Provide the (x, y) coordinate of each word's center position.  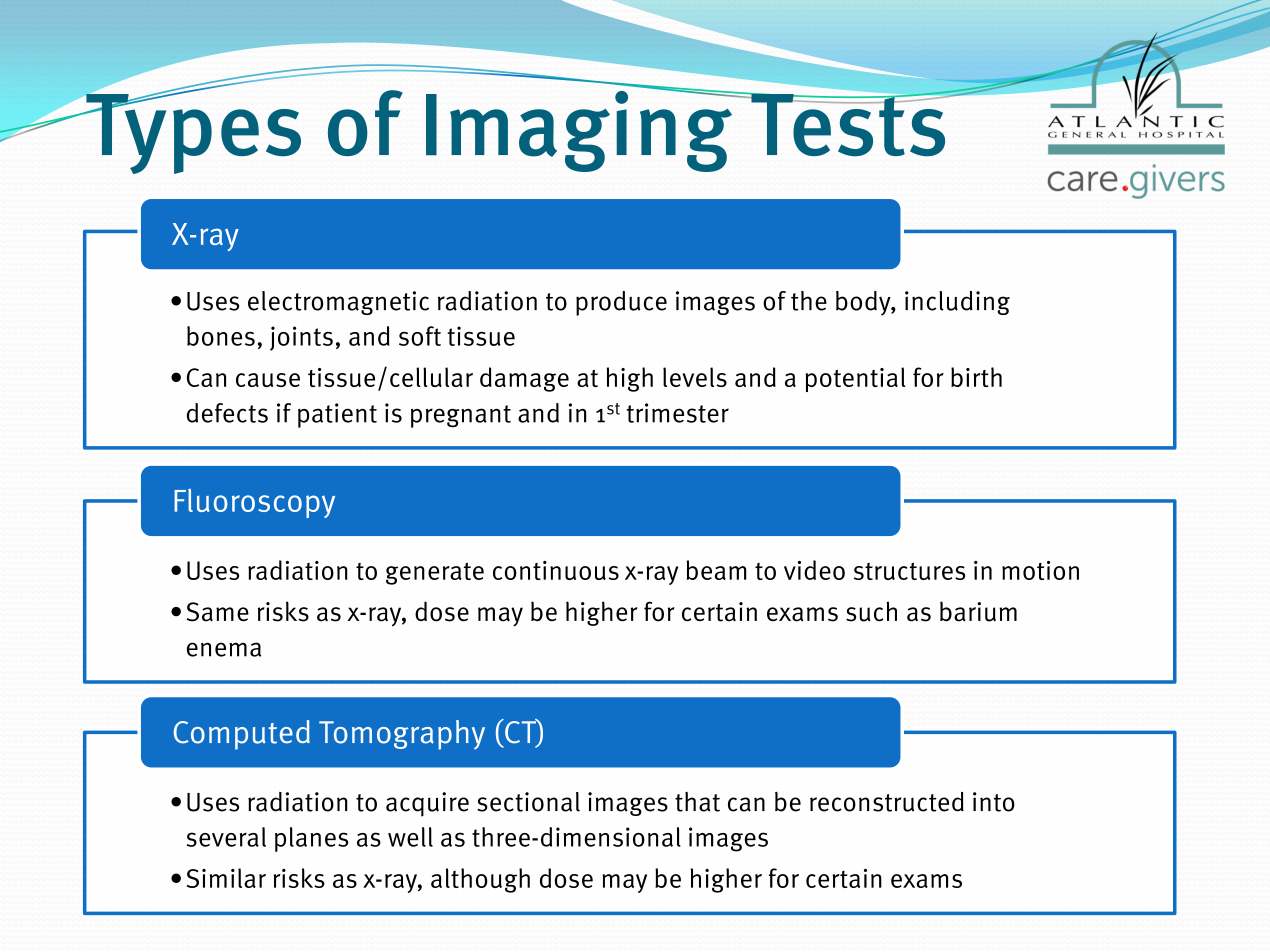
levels (695, 377)
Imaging (580, 130)
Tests (848, 124)
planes (311, 839)
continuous (556, 570)
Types (192, 133)
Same (218, 612)
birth (976, 377)
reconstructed (887, 802)
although (480, 880)
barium (978, 611)
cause (268, 380)
